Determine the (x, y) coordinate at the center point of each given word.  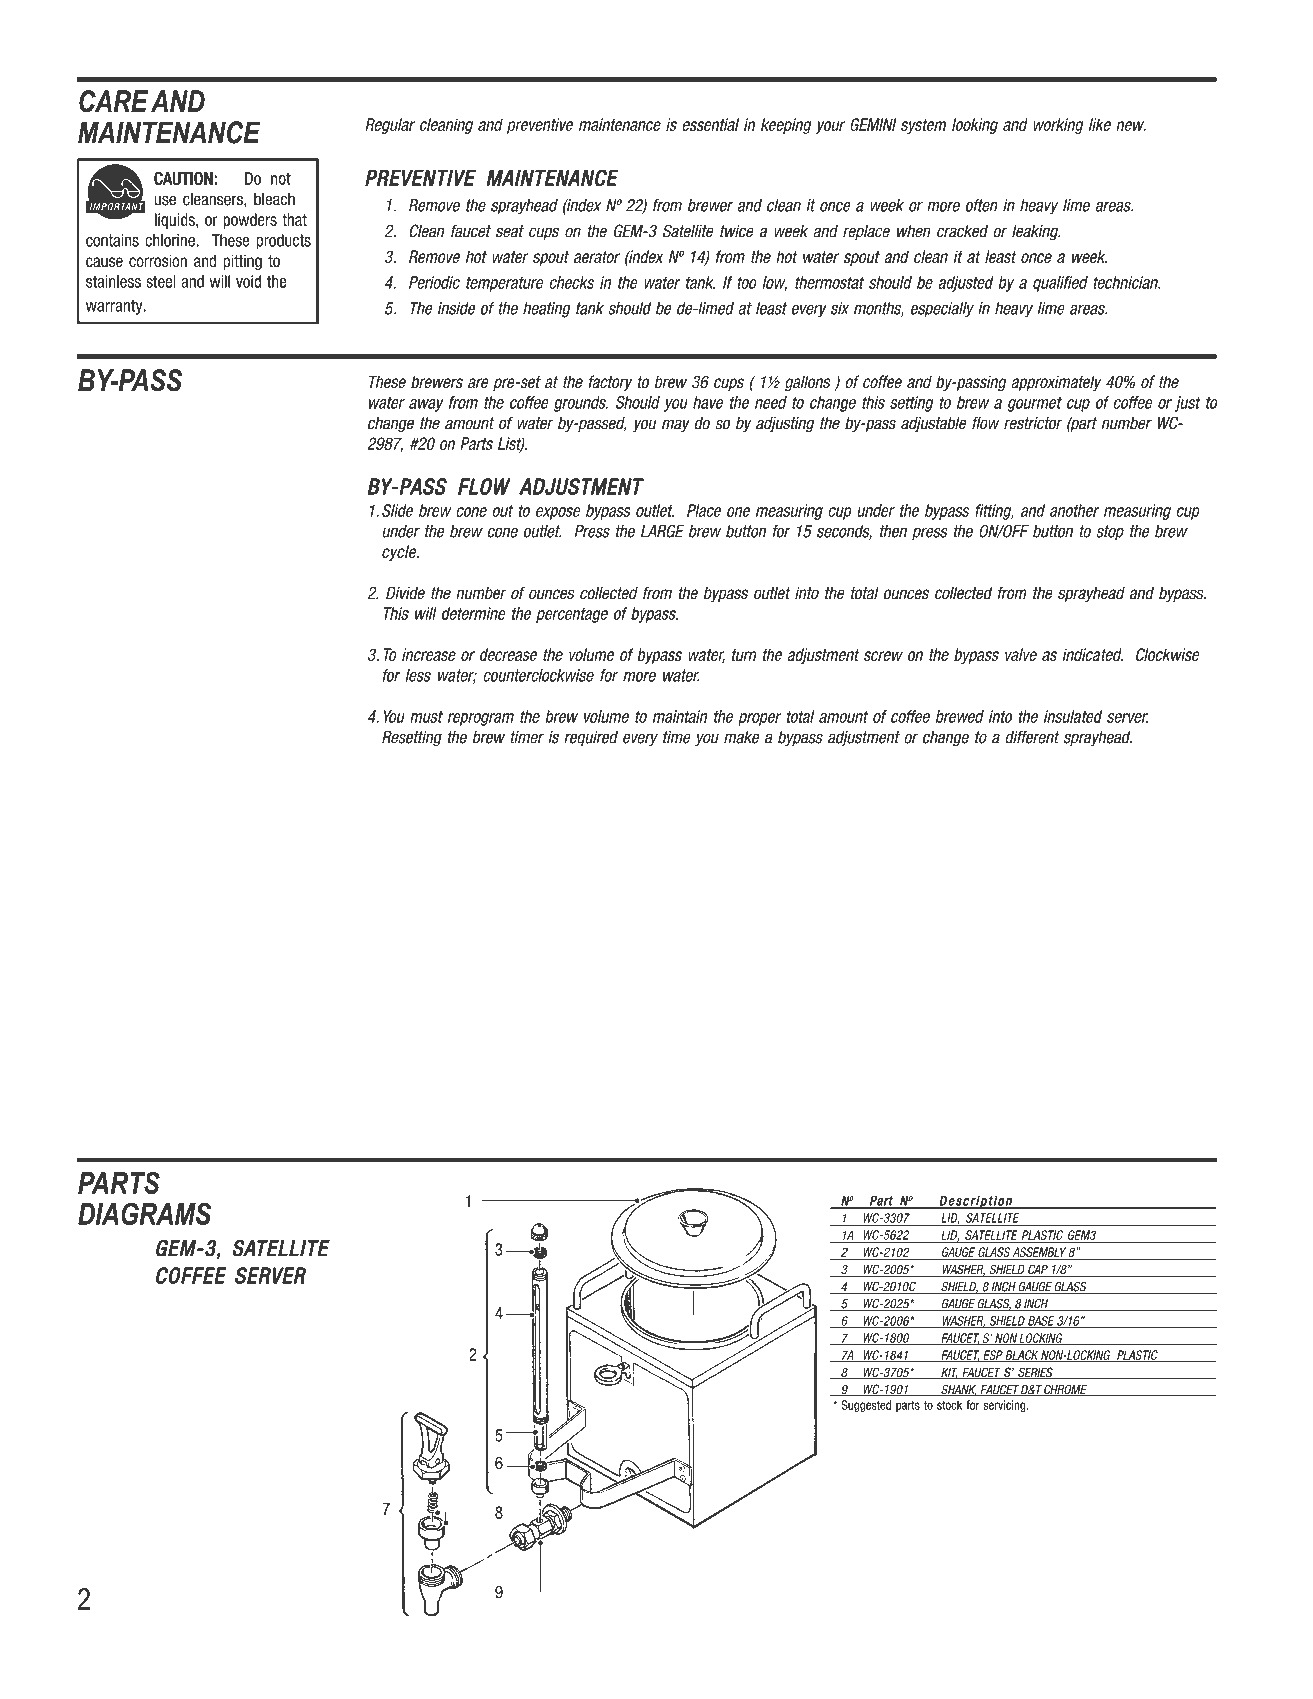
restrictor (1033, 423)
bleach (274, 199)
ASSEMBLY (1039, 1253)
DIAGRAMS (144, 1213)
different (1032, 737)
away (426, 405)
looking (975, 126)
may (676, 425)
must (426, 716)
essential (710, 124)
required (591, 738)
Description (976, 1202)
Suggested (866, 1406)
